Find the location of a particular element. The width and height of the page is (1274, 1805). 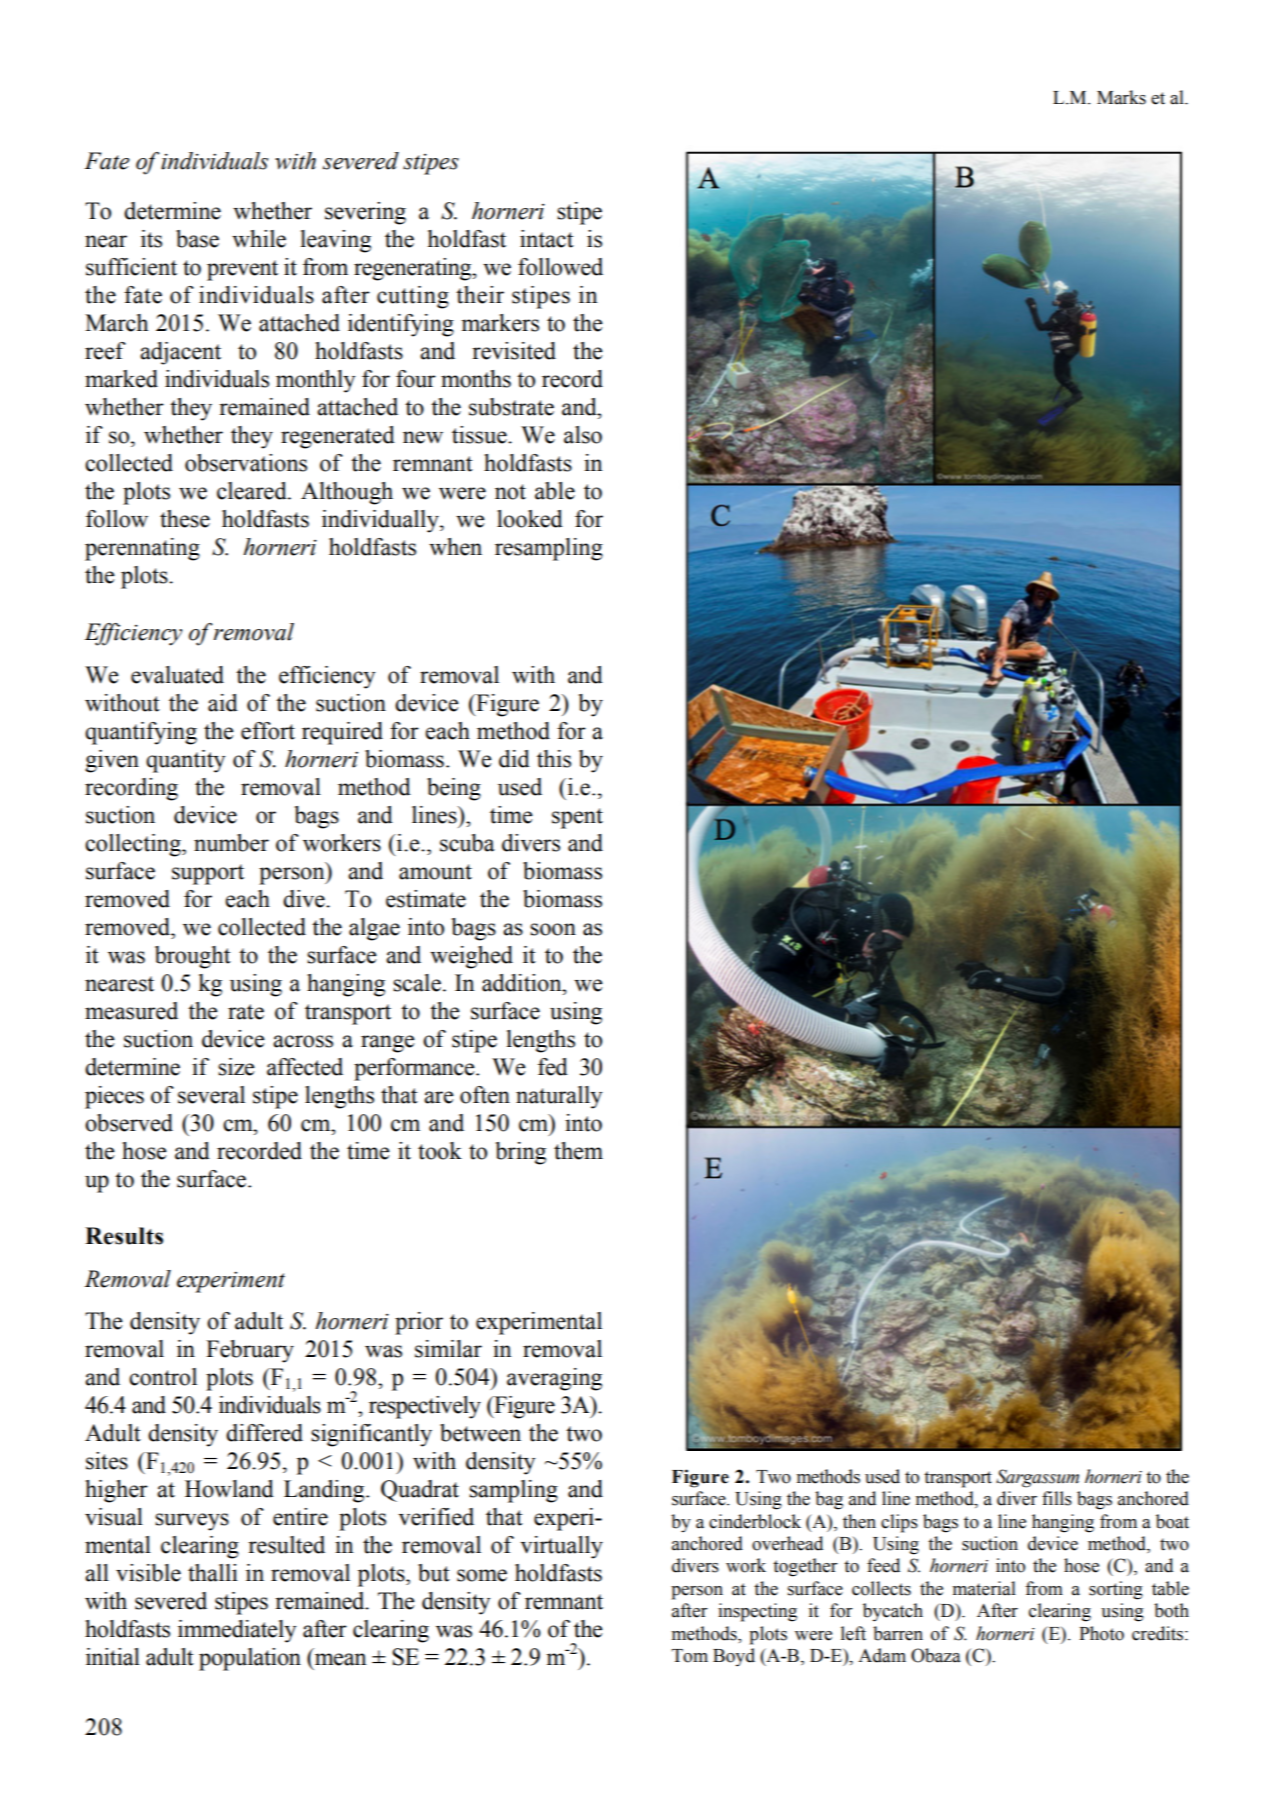

Marks is located at coordinates (1121, 97).
